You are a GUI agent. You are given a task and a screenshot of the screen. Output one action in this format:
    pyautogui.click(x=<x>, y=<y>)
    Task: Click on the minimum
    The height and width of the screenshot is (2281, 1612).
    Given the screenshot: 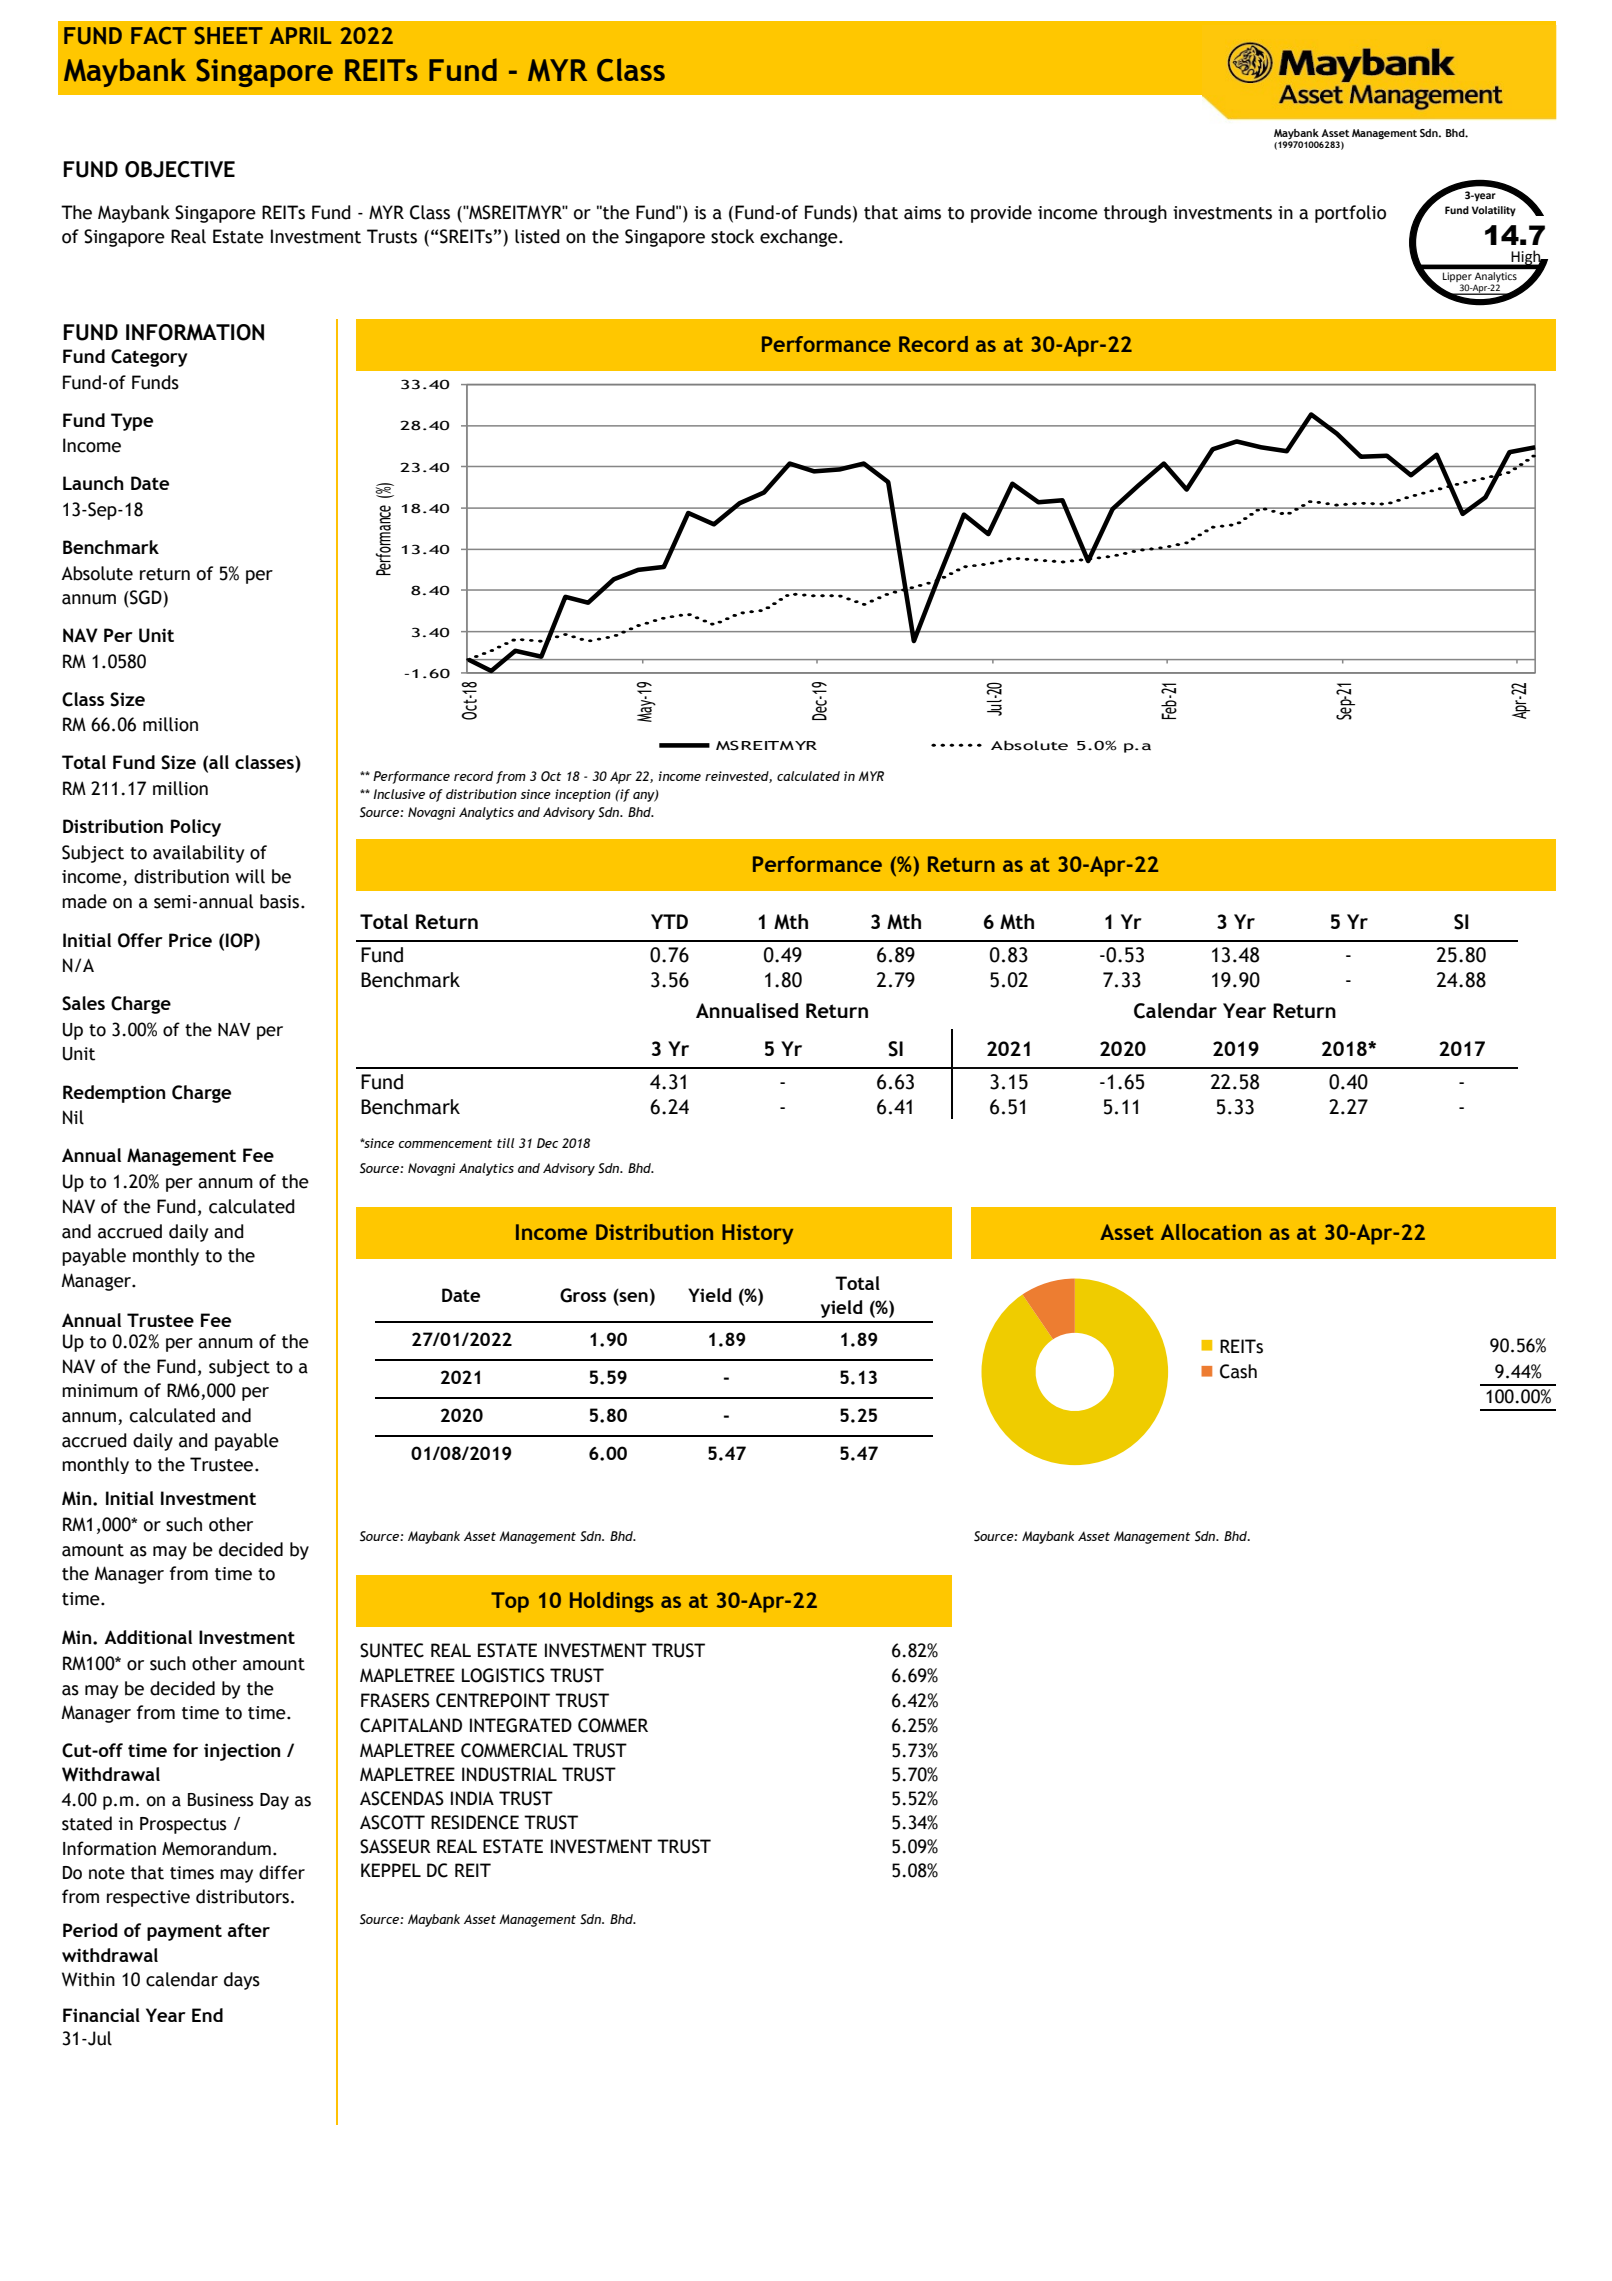 What is the action you would take?
    pyautogui.click(x=100, y=1391)
